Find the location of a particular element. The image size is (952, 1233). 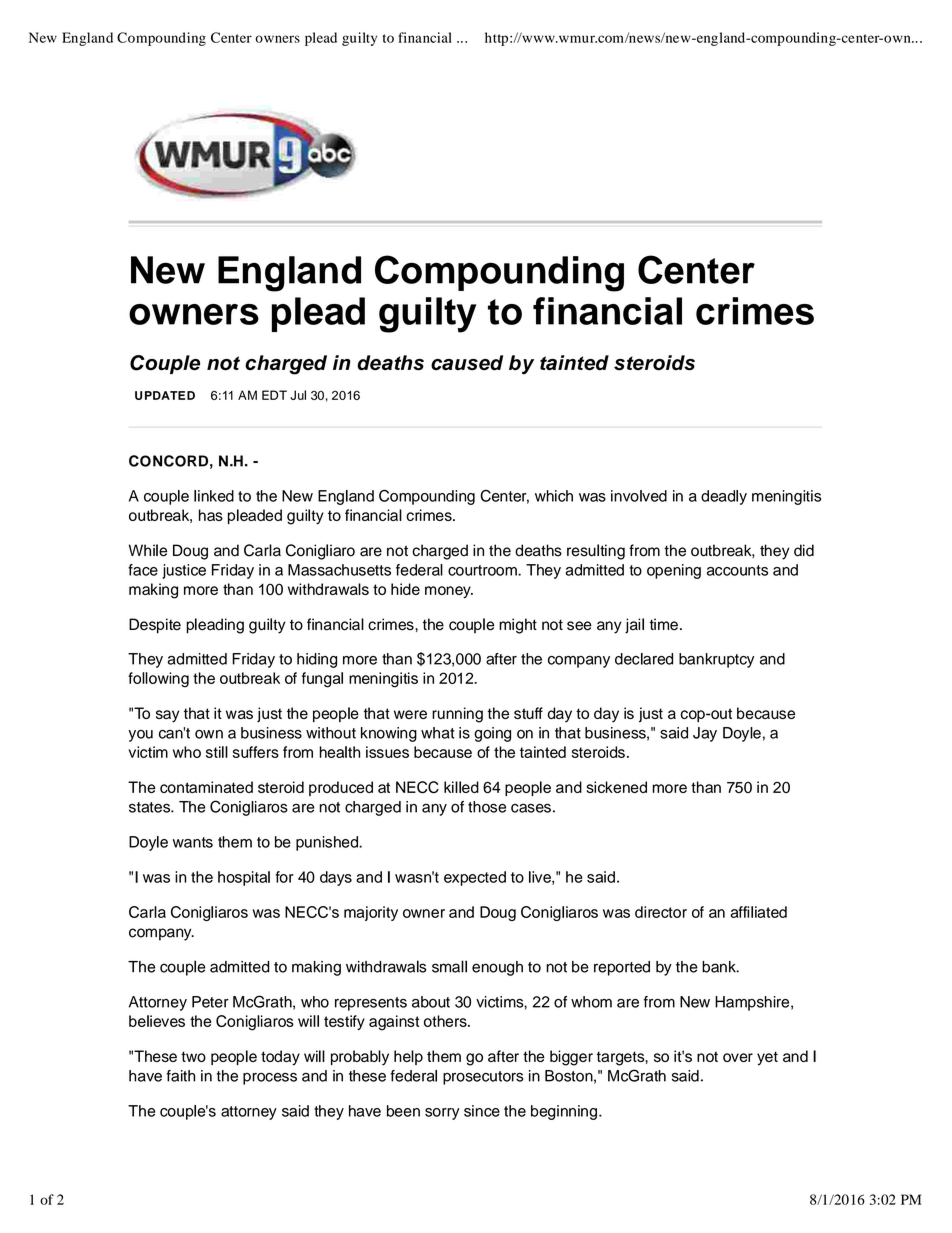

contaminated is located at coordinates (206, 787).
